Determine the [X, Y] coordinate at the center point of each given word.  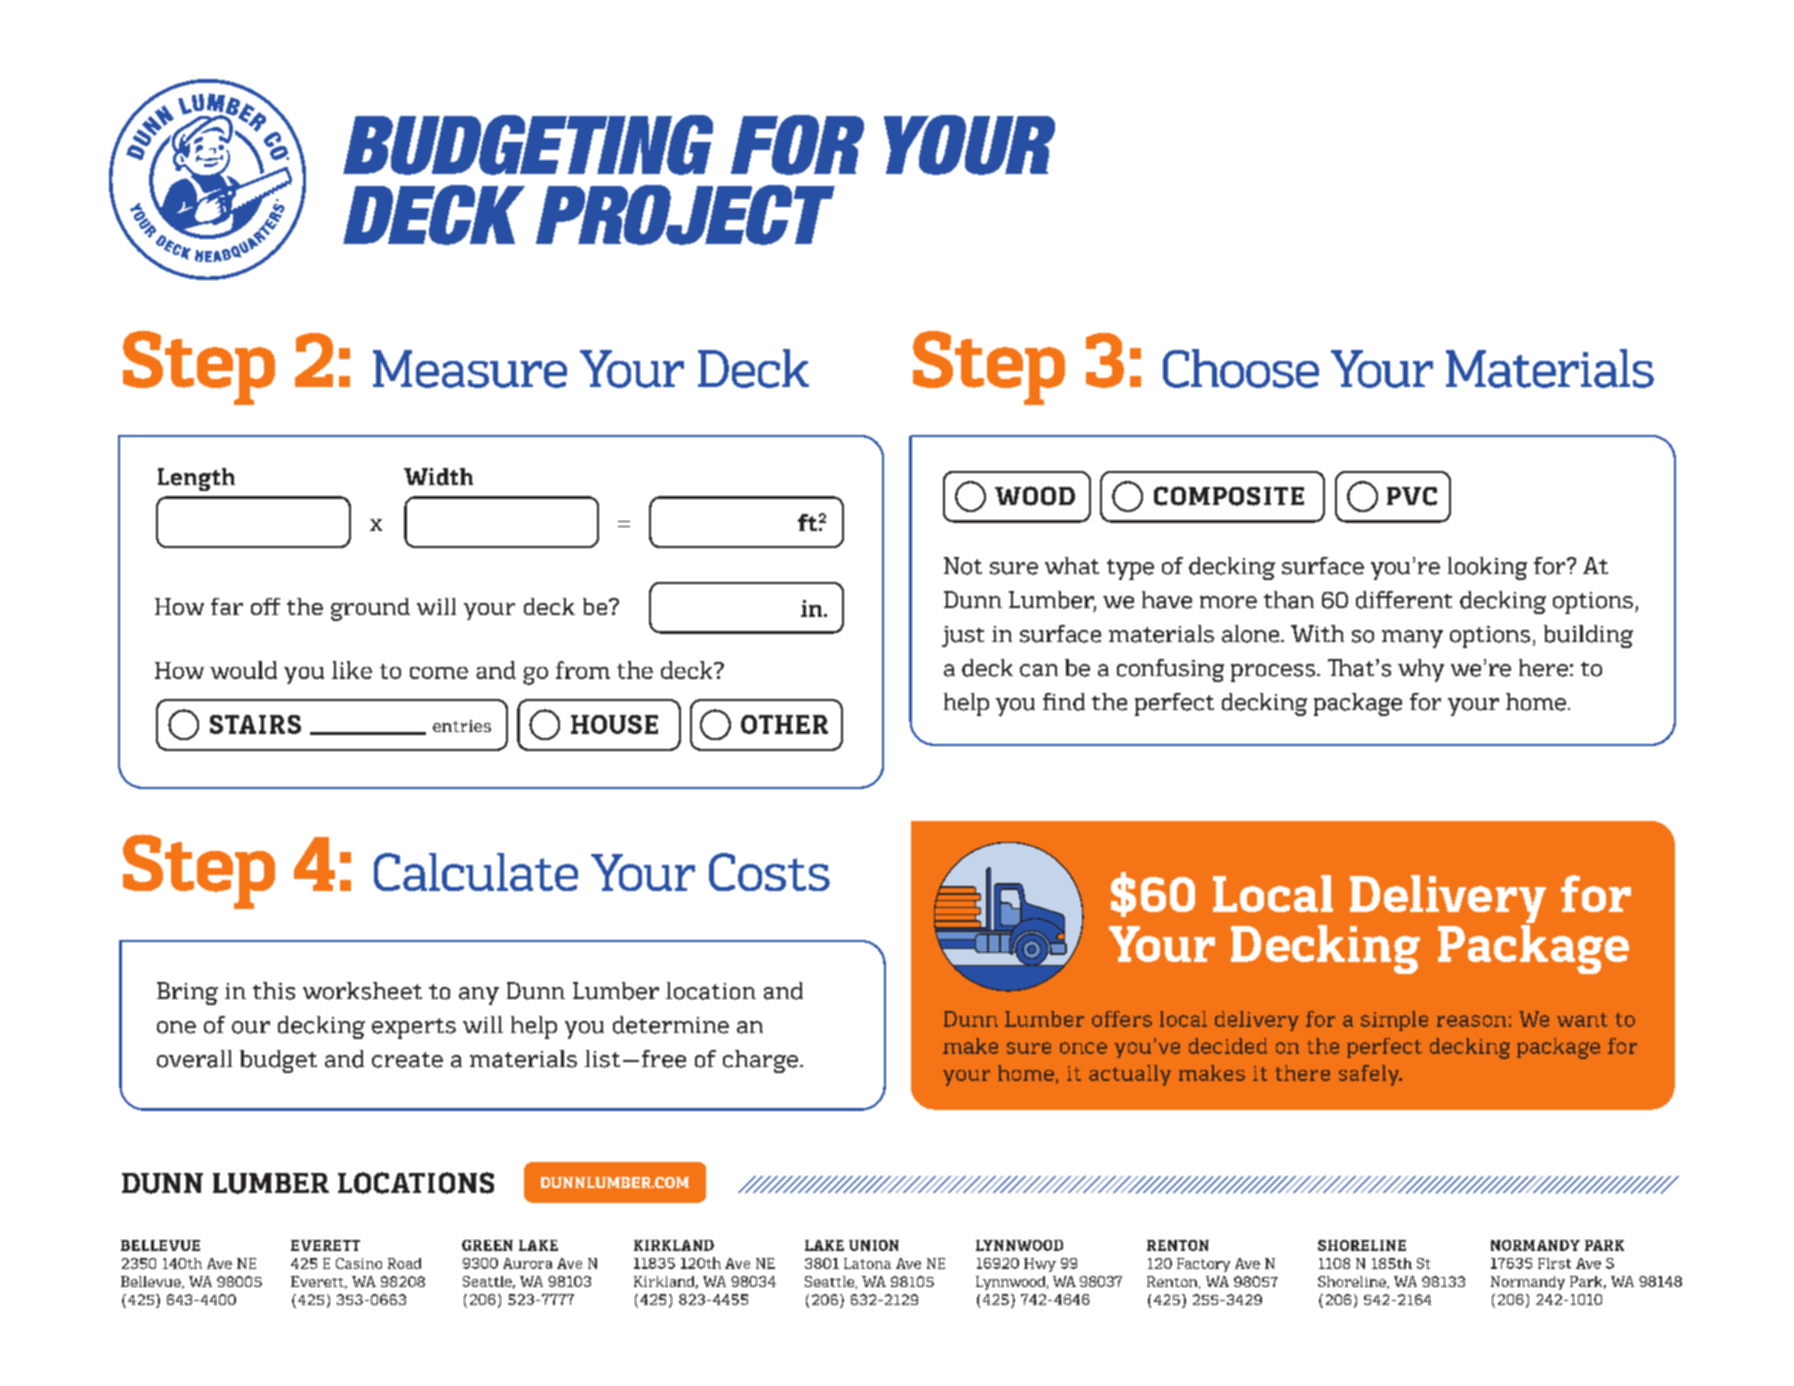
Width [438, 477]
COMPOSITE [1229, 496]
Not [963, 566]
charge [760, 1061]
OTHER [784, 724]
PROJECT [685, 215]
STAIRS [255, 724]
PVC [1412, 496]
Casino [359, 1263]
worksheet [362, 991]
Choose [1241, 368]
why [1421, 670]
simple [1394, 1021]
